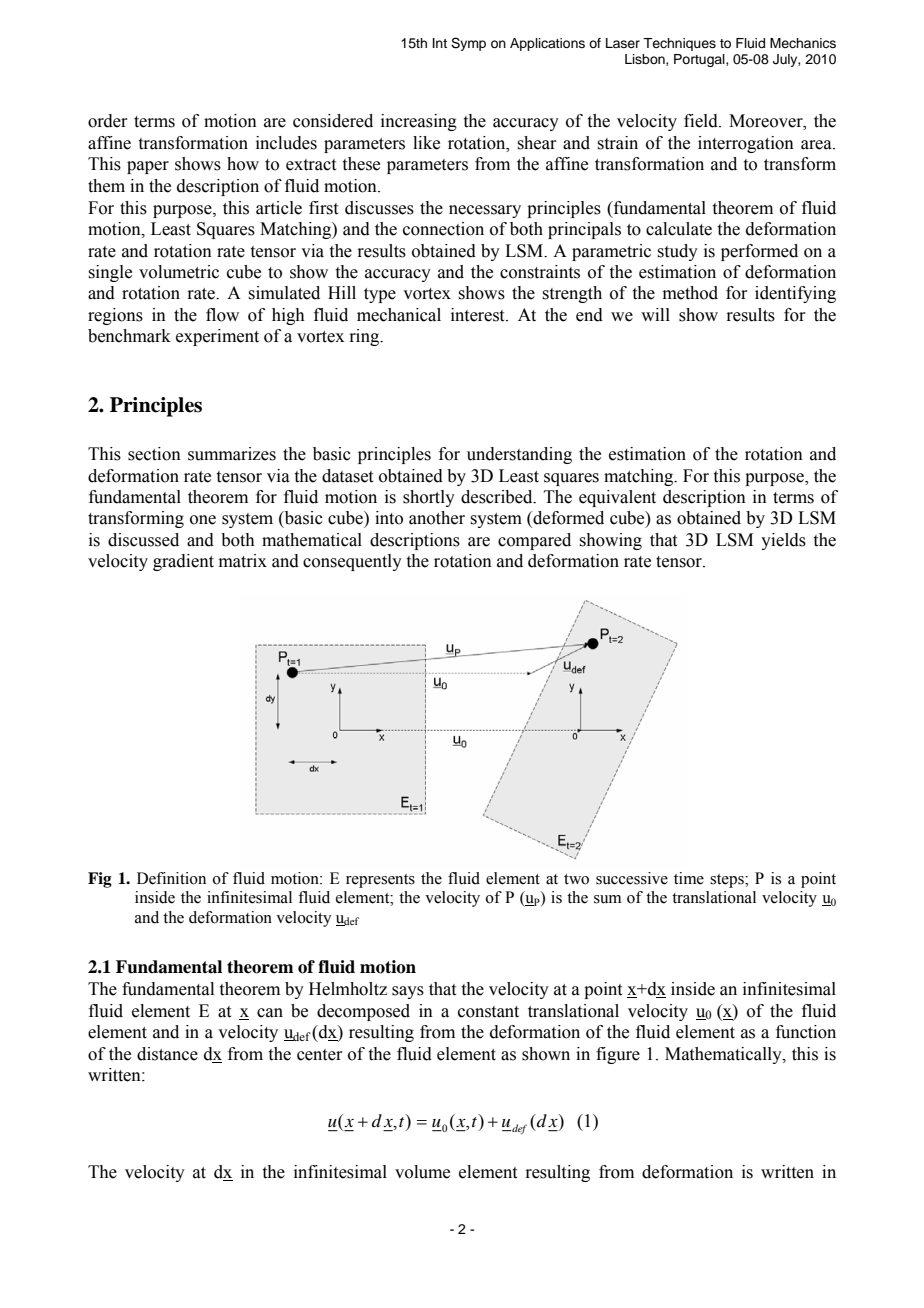  Describe the element at coordinates (108, 121) in the screenshot. I see `order` at that location.
